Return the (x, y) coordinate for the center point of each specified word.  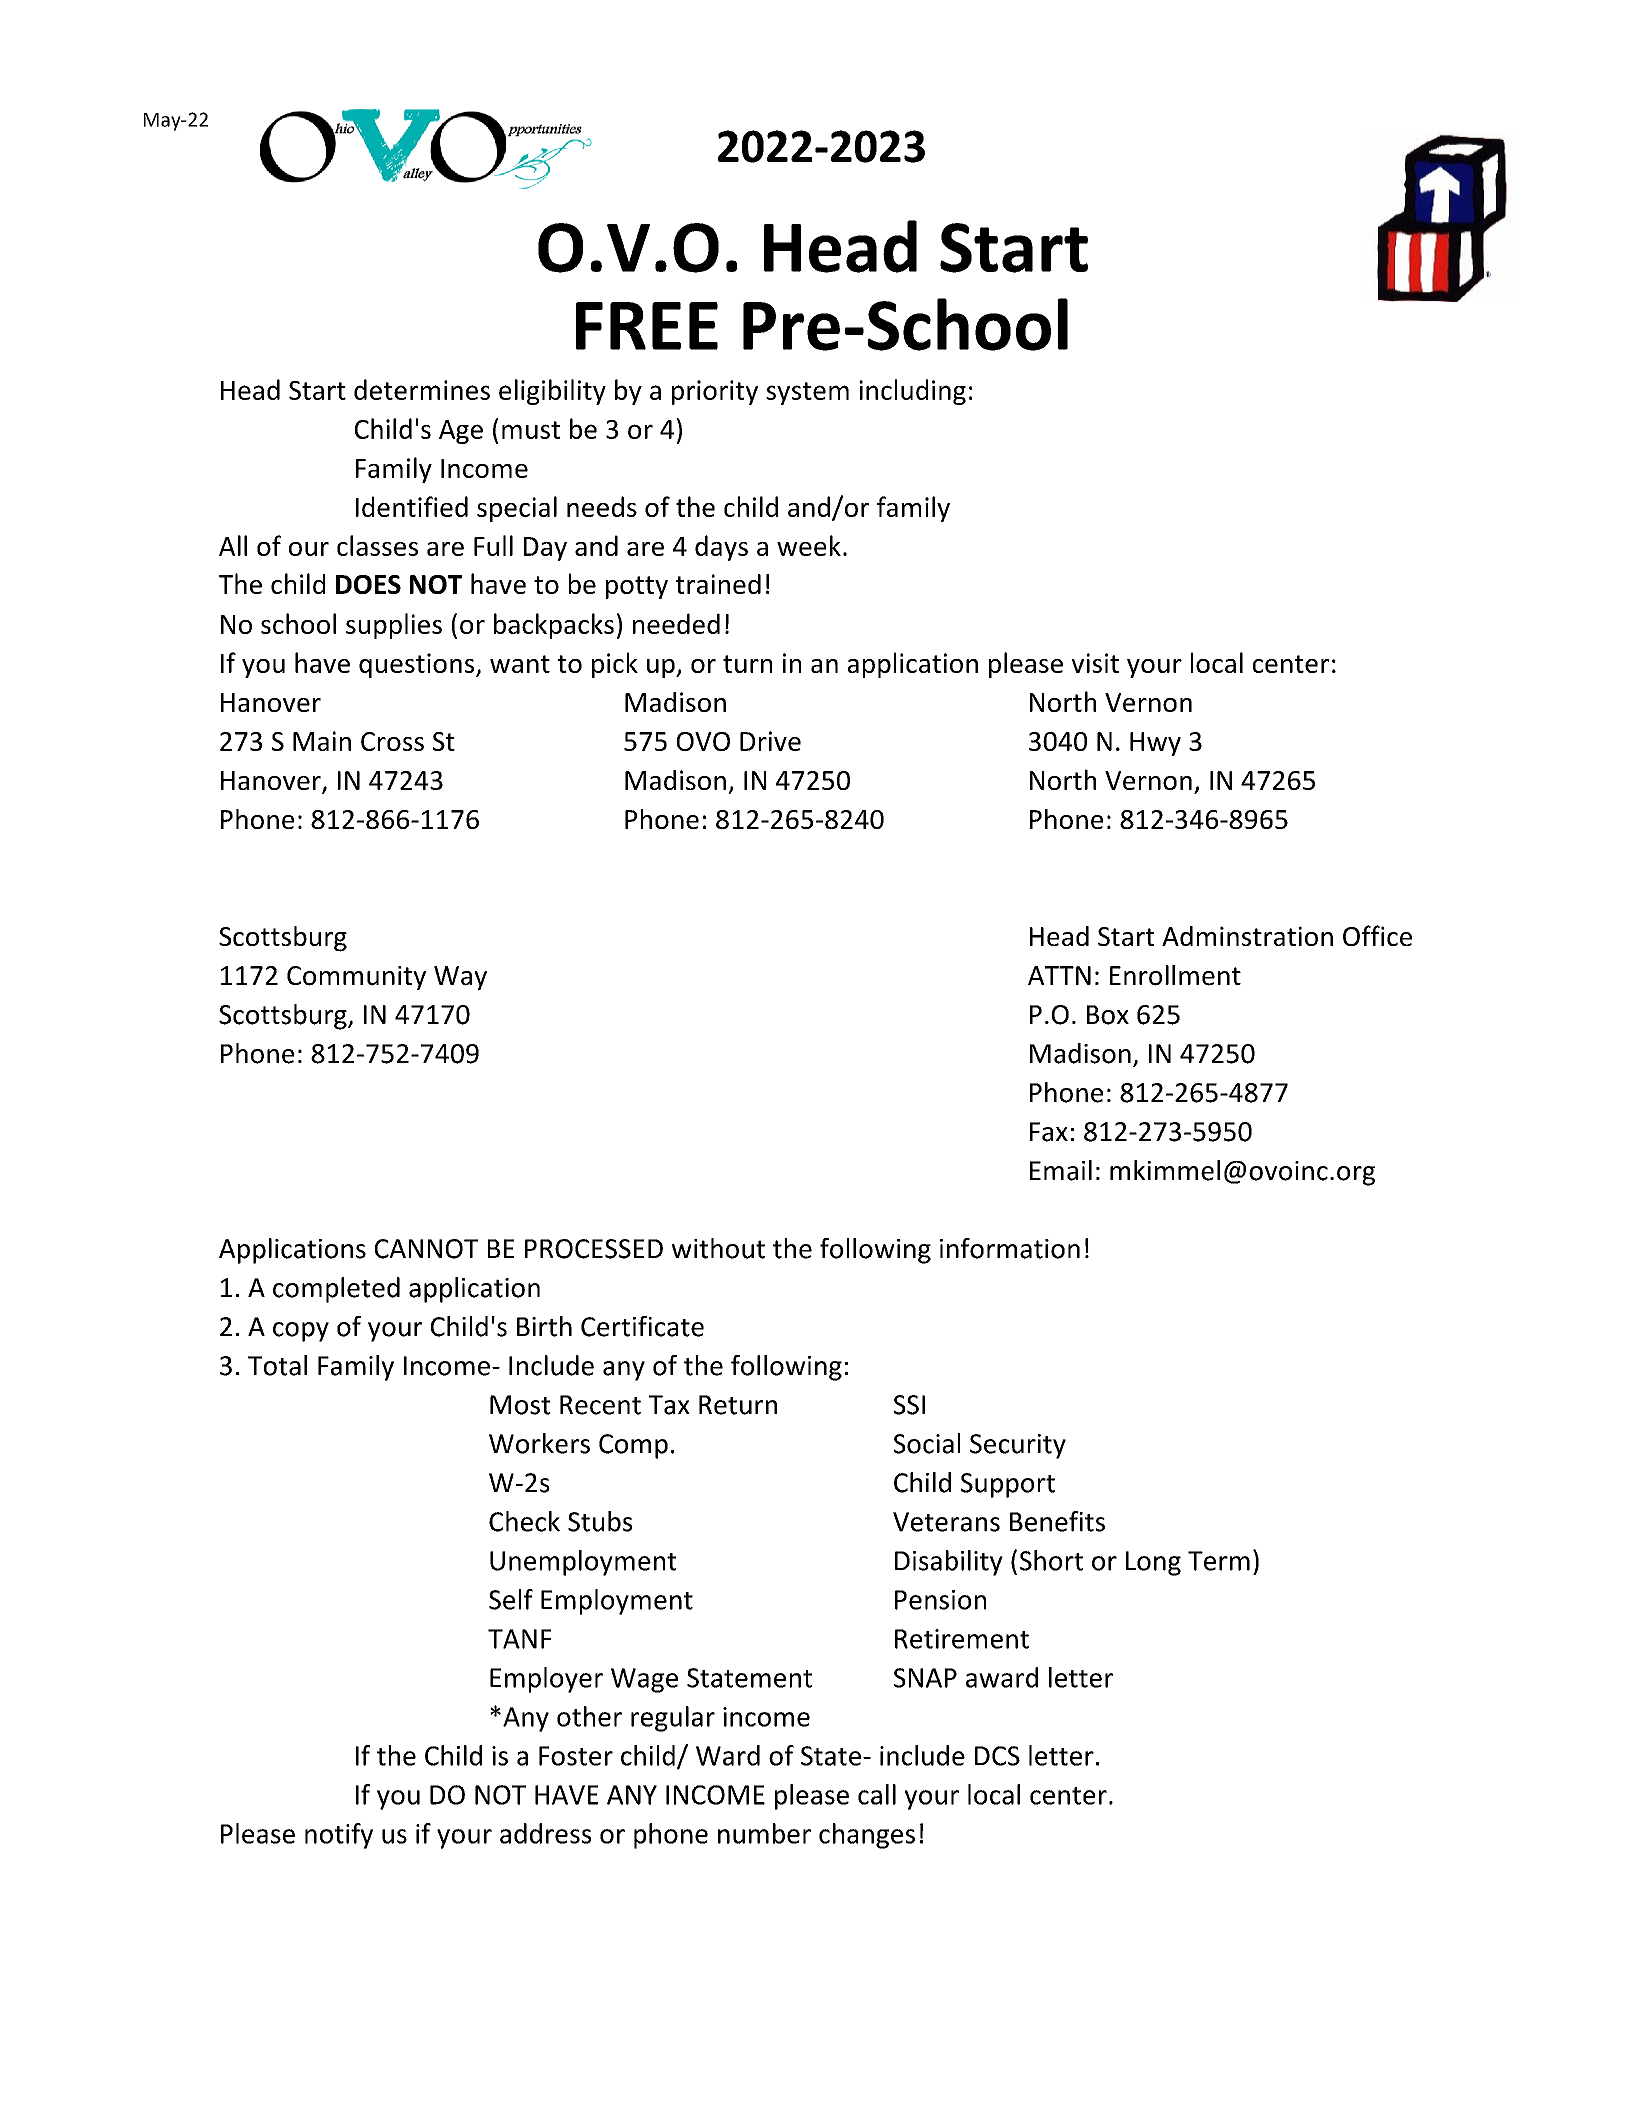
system (807, 393)
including (912, 392)
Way (460, 978)
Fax (1049, 1132)
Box (1108, 1015)
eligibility (552, 392)
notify (339, 1836)
